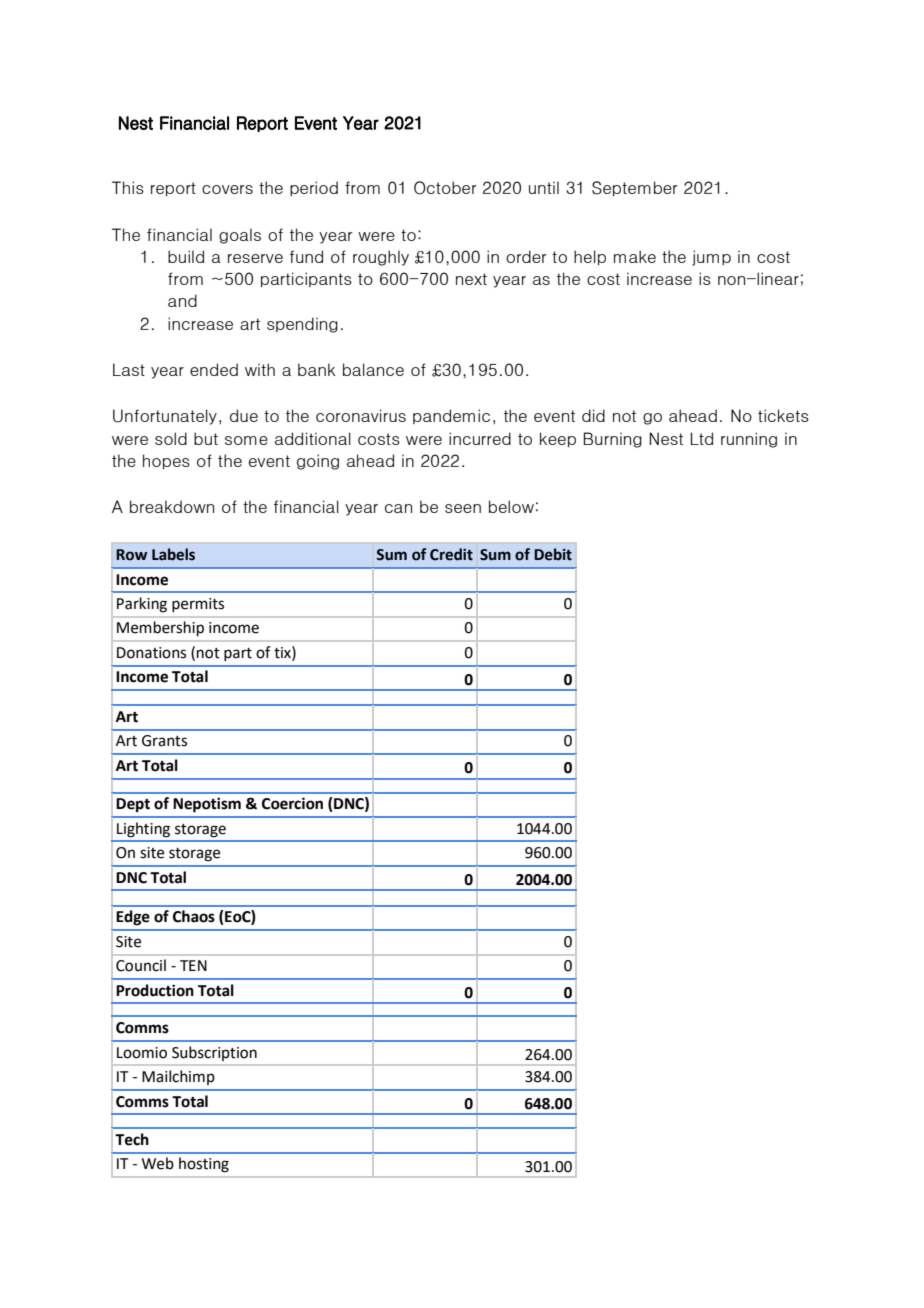 Image resolution: width=924 pixels, height=1308 pixels. Describe the element at coordinates (204, 1164) in the screenshot. I see `hosting` at that location.
